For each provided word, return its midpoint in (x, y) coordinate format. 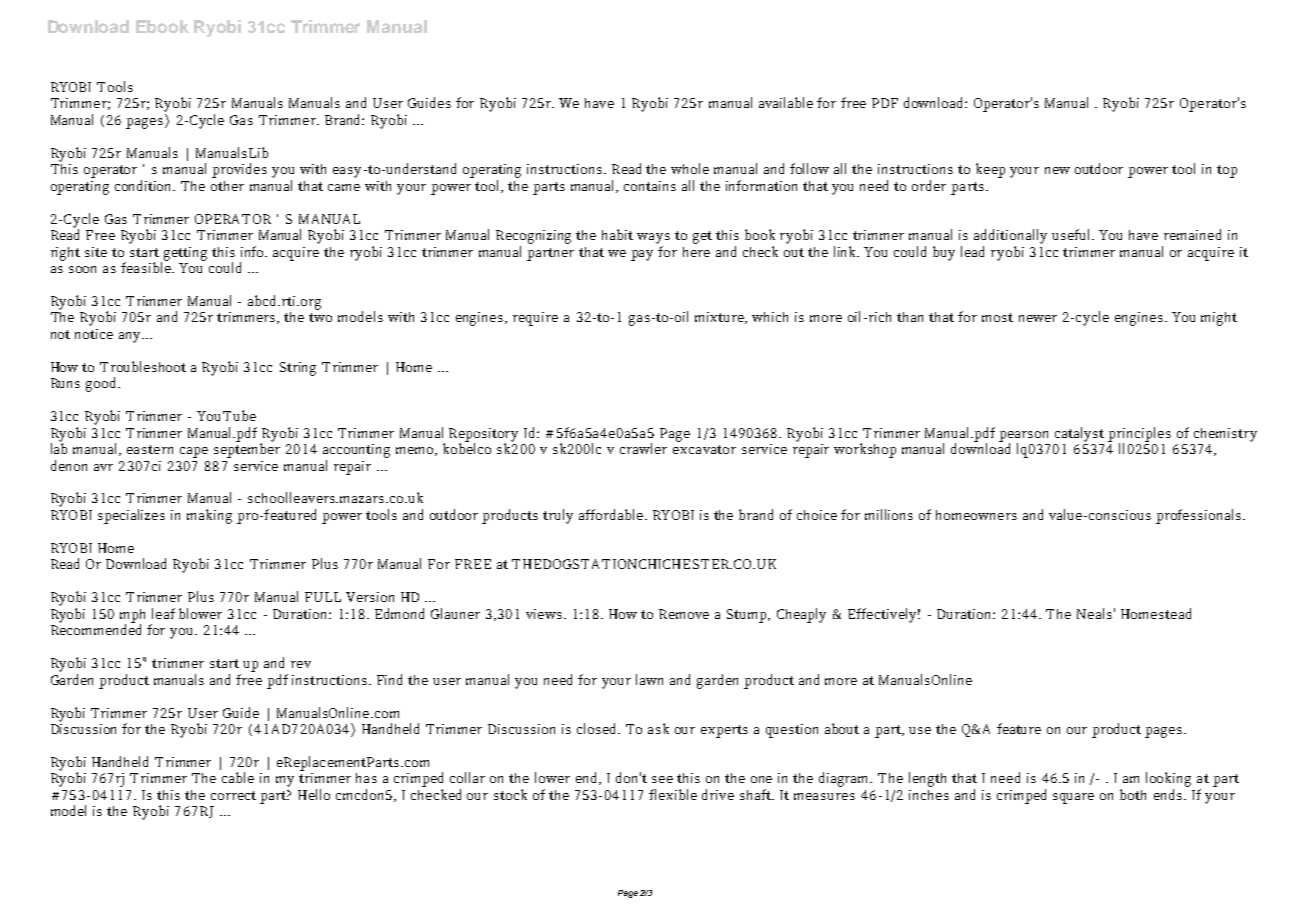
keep (990, 170)
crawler (643, 448)
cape (194, 452)
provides (239, 170)
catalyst (1079, 434)
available (786, 102)
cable (238, 777)
